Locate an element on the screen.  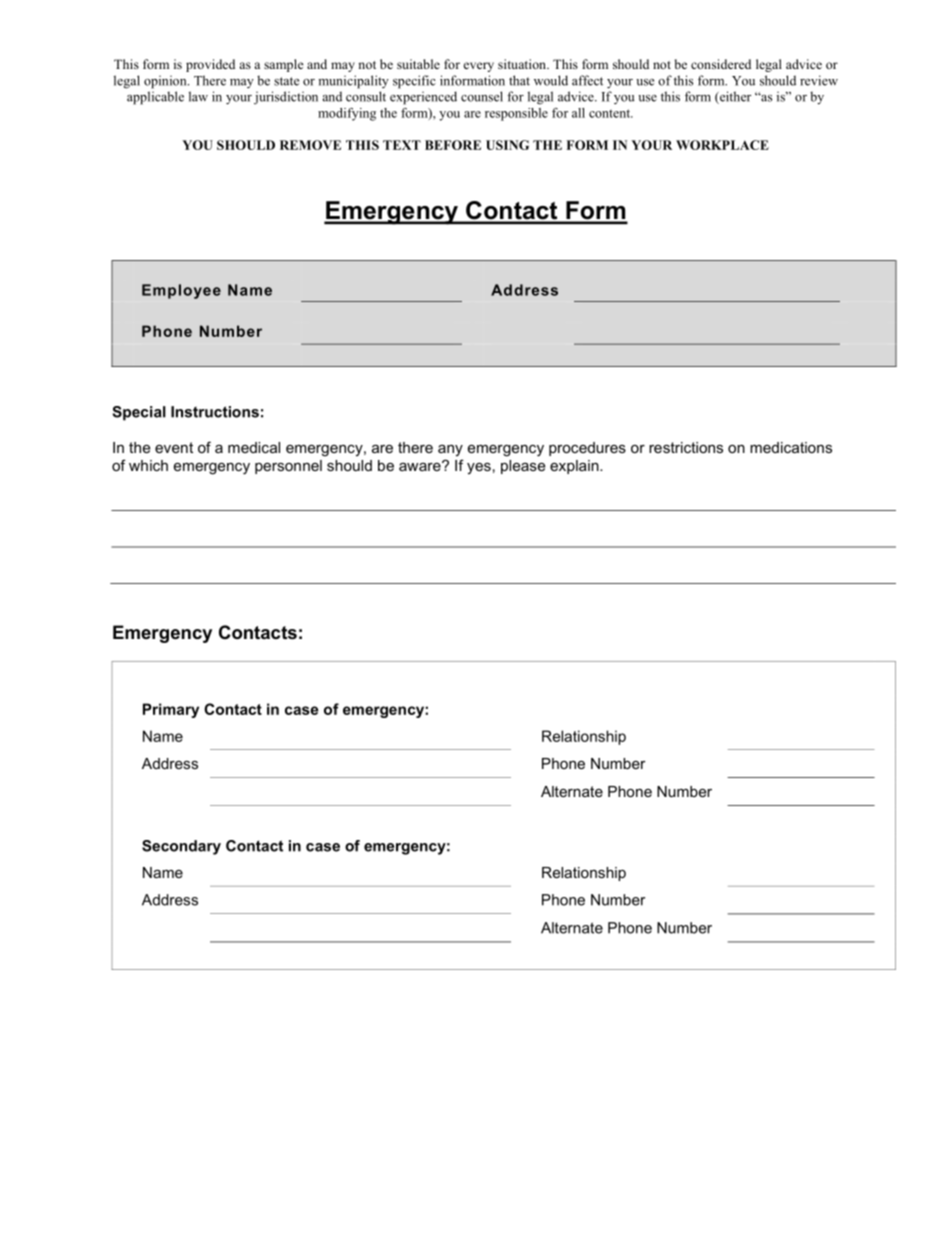
considered is located at coordinates (721, 64).
